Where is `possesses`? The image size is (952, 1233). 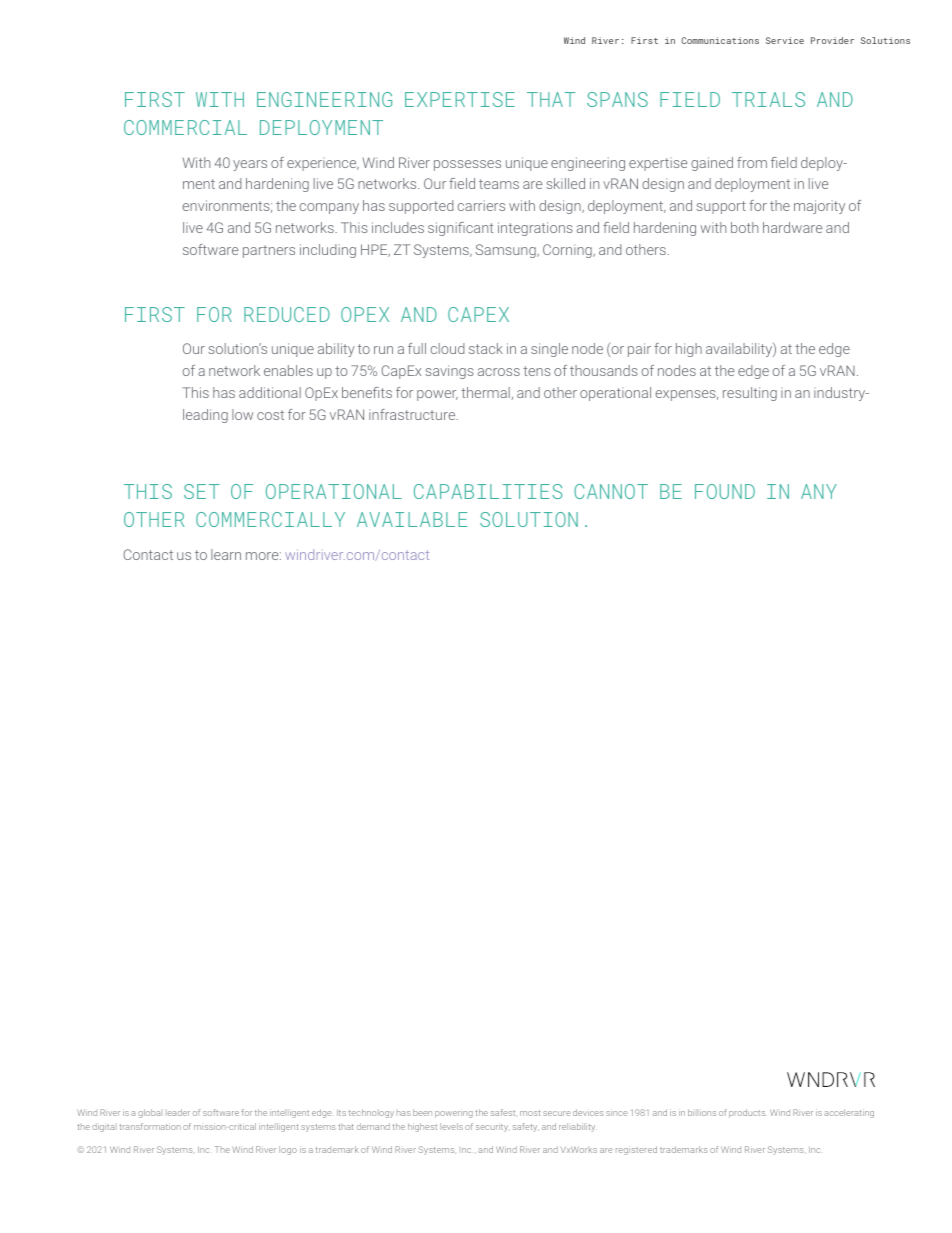
possesses is located at coordinates (467, 165).
